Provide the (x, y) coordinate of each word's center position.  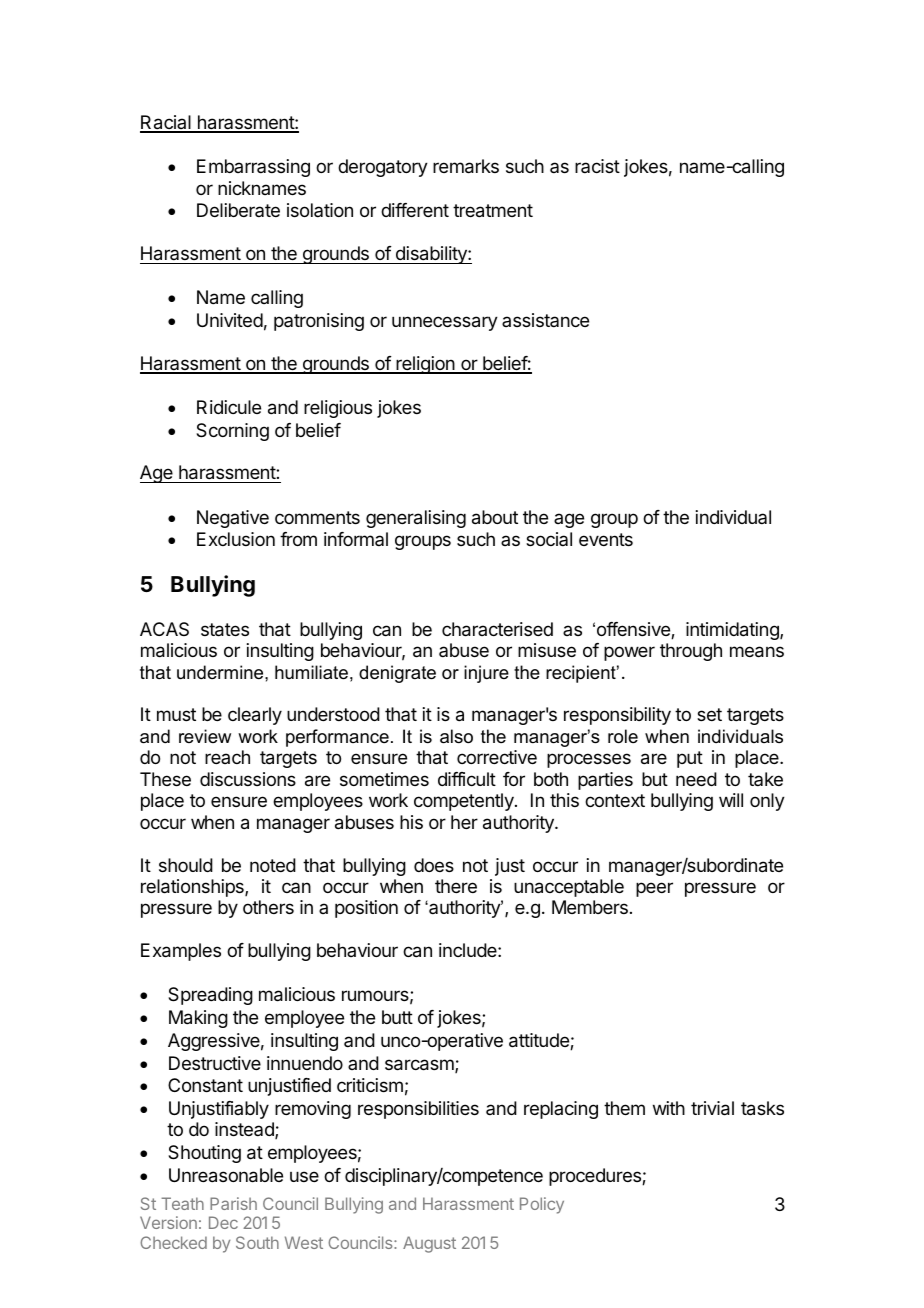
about (495, 517)
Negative (233, 519)
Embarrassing (253, 168)
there (456, 886)
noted (273, 865)
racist (597, 166)
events (606, 539)
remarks (466, 166)
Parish (233, 1203)
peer (654, 889)
